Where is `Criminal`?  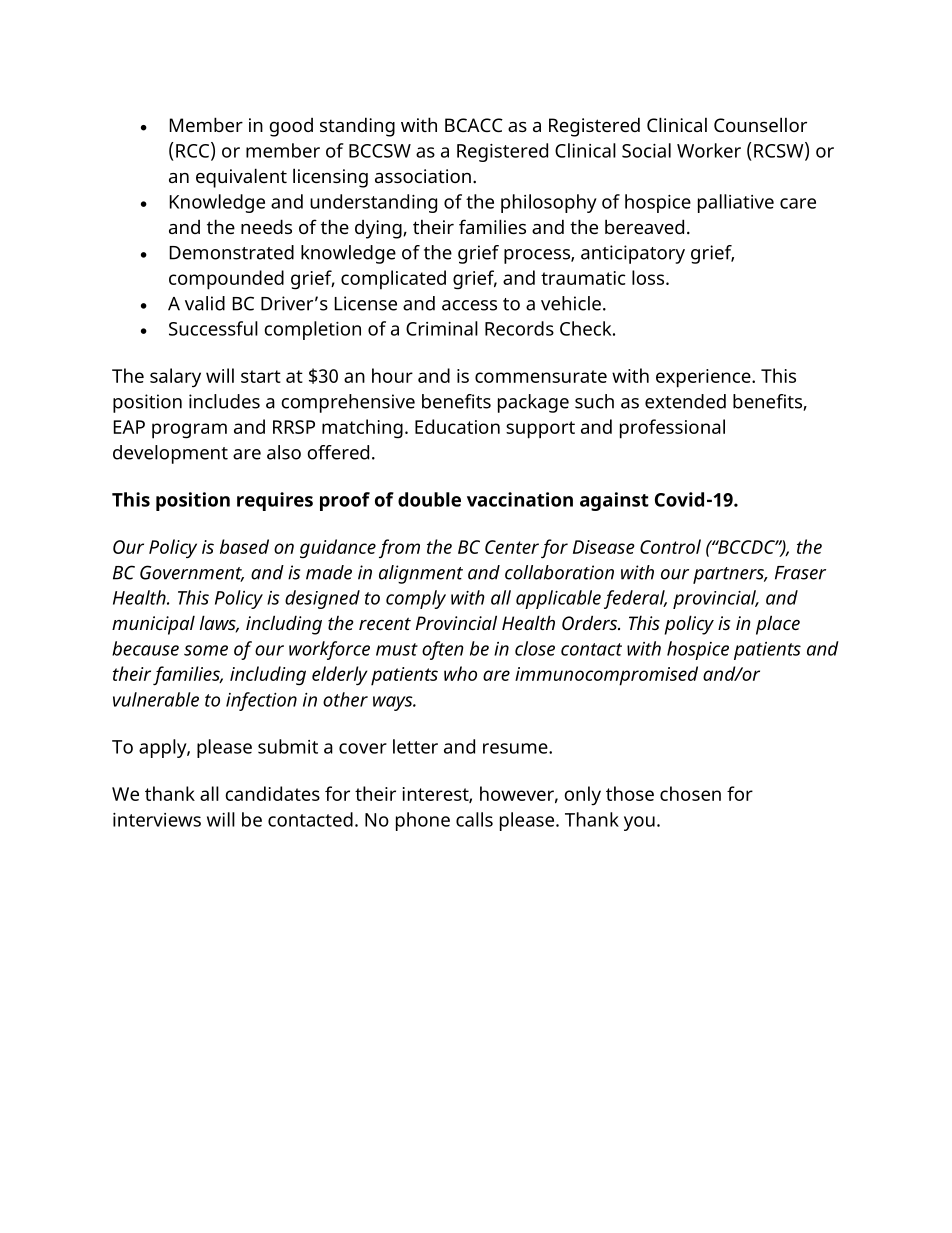 Criminal is located at coordinates (442, 328).
